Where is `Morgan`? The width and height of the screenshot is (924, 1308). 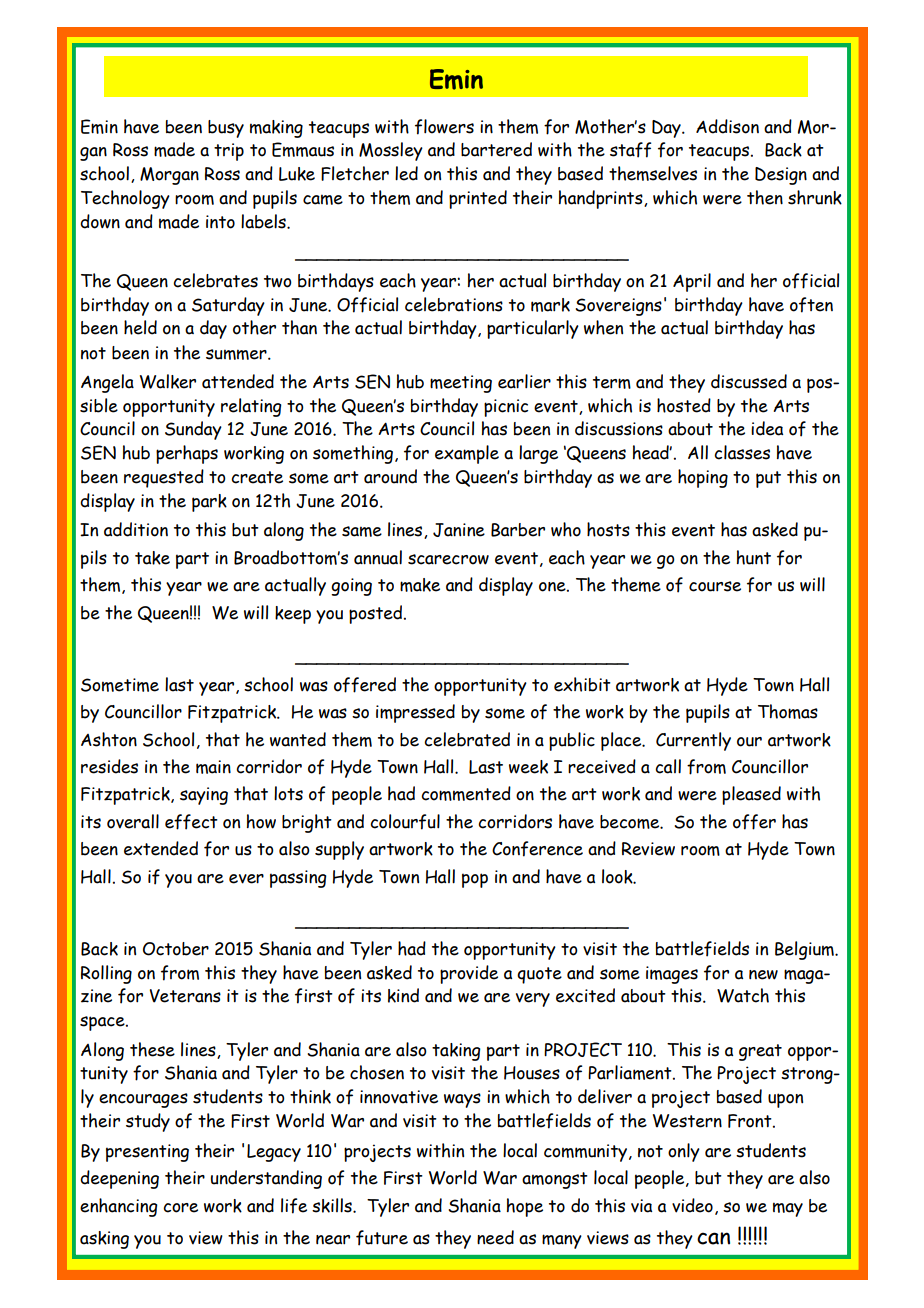
Morgan is located at coordinates (169, 176).
